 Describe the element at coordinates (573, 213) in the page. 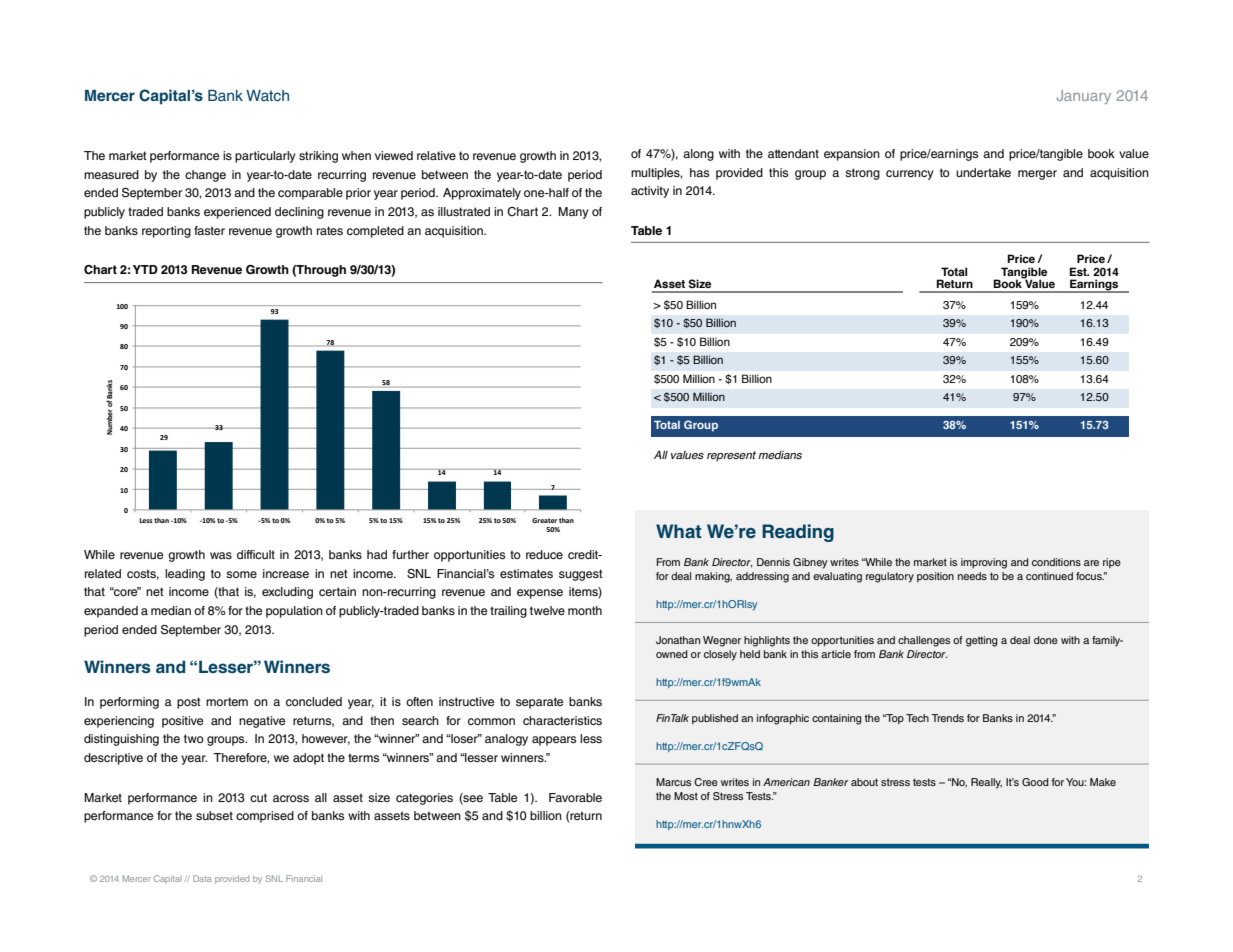

I see `Many` at that location.
